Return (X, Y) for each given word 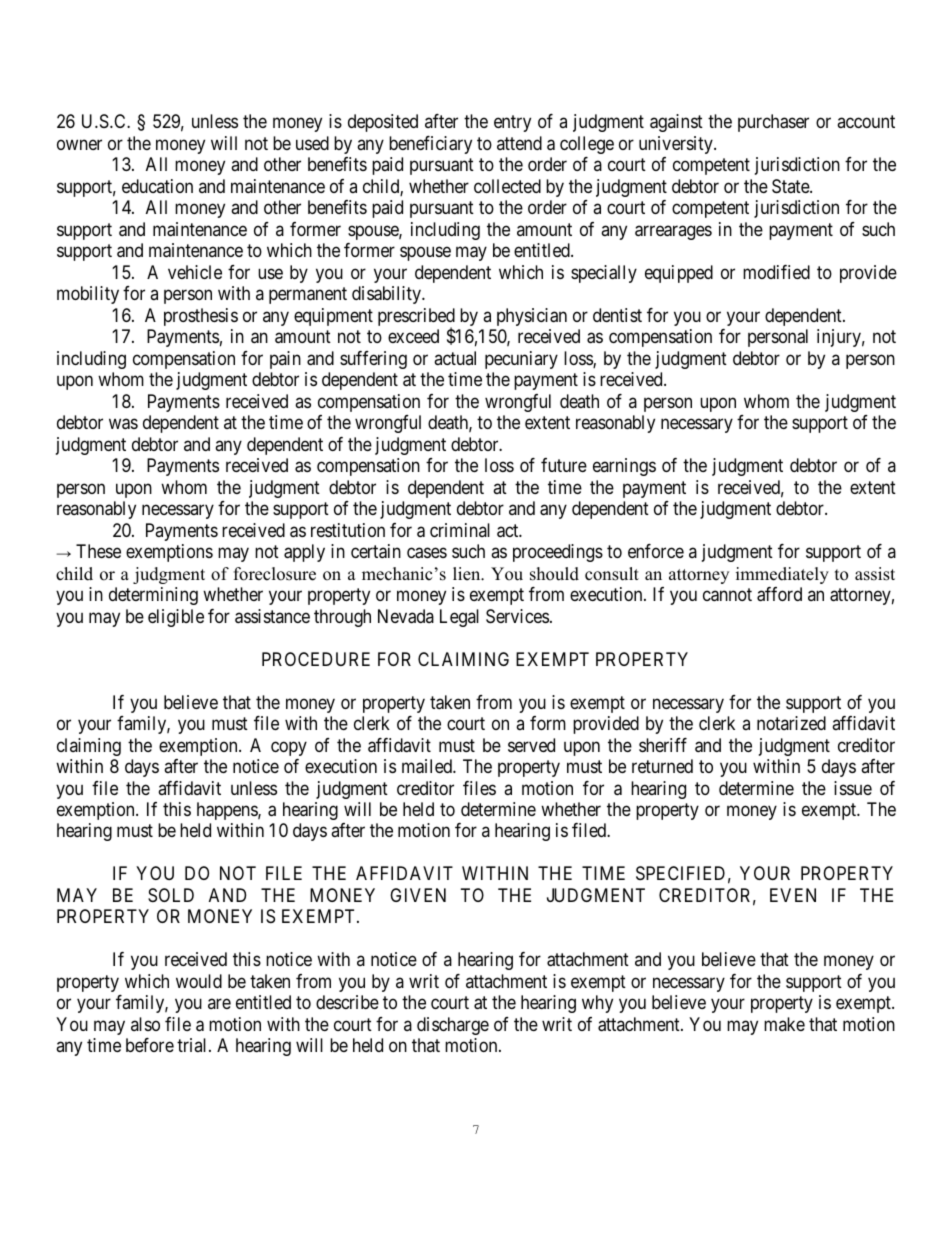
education (157, 186)
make (784, 1024)
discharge (453, 1026)
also (145, 1024)
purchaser (773, 123)
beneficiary (430, 145)
